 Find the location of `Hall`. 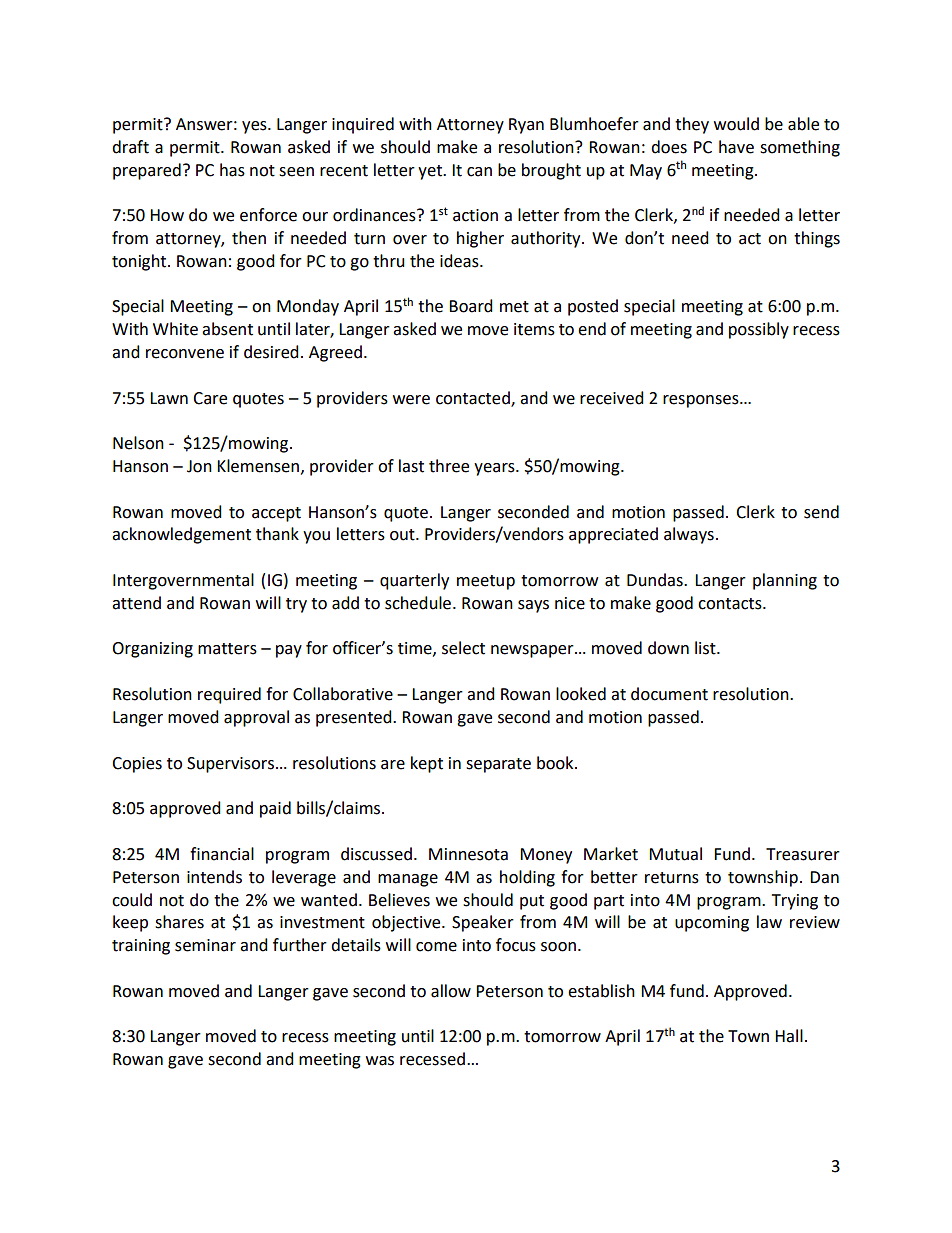

Hall is located at coordinates (789, 1036).
